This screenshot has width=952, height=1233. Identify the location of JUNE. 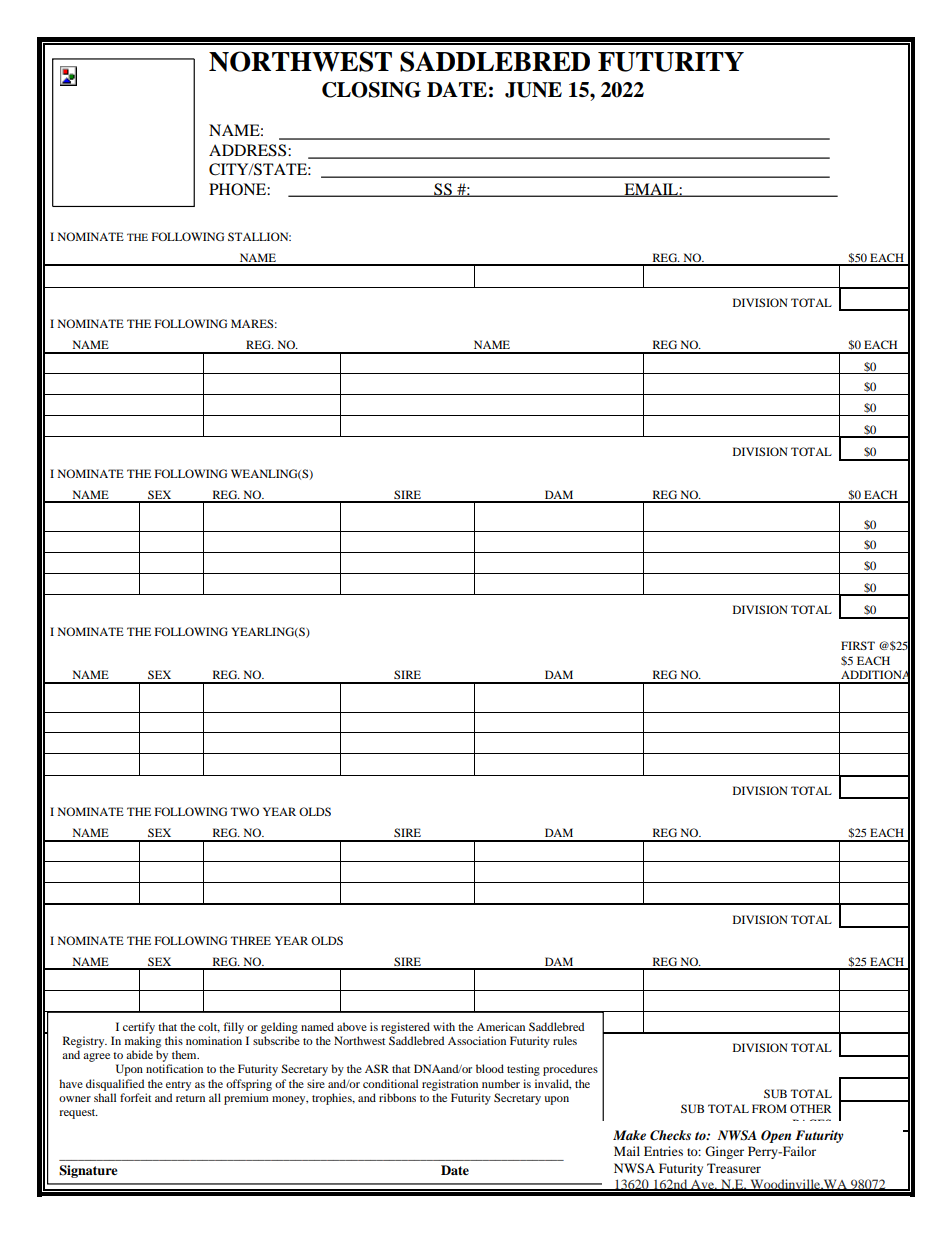
(533, 90).
